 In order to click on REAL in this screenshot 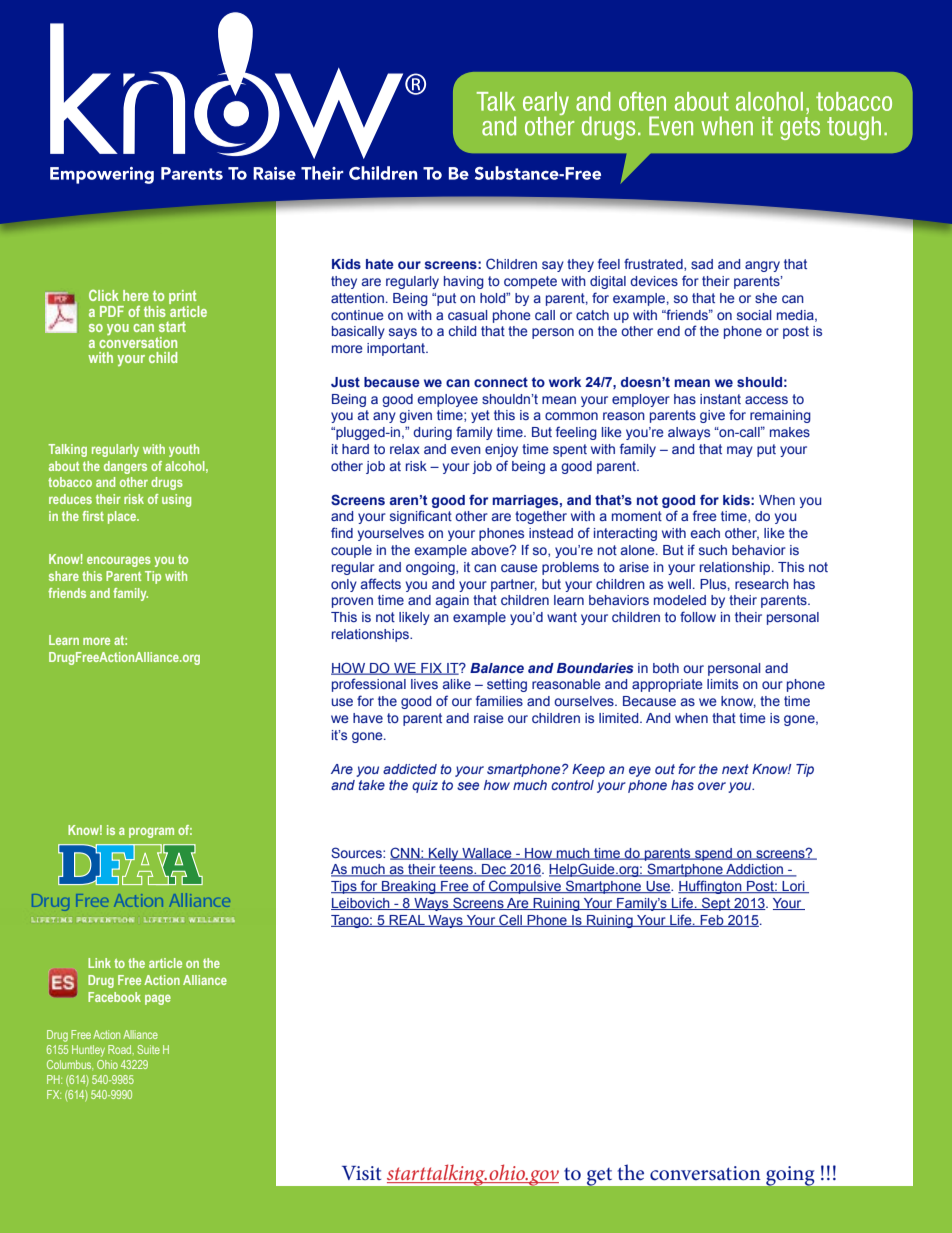, I will do `click(407, 921)`.
